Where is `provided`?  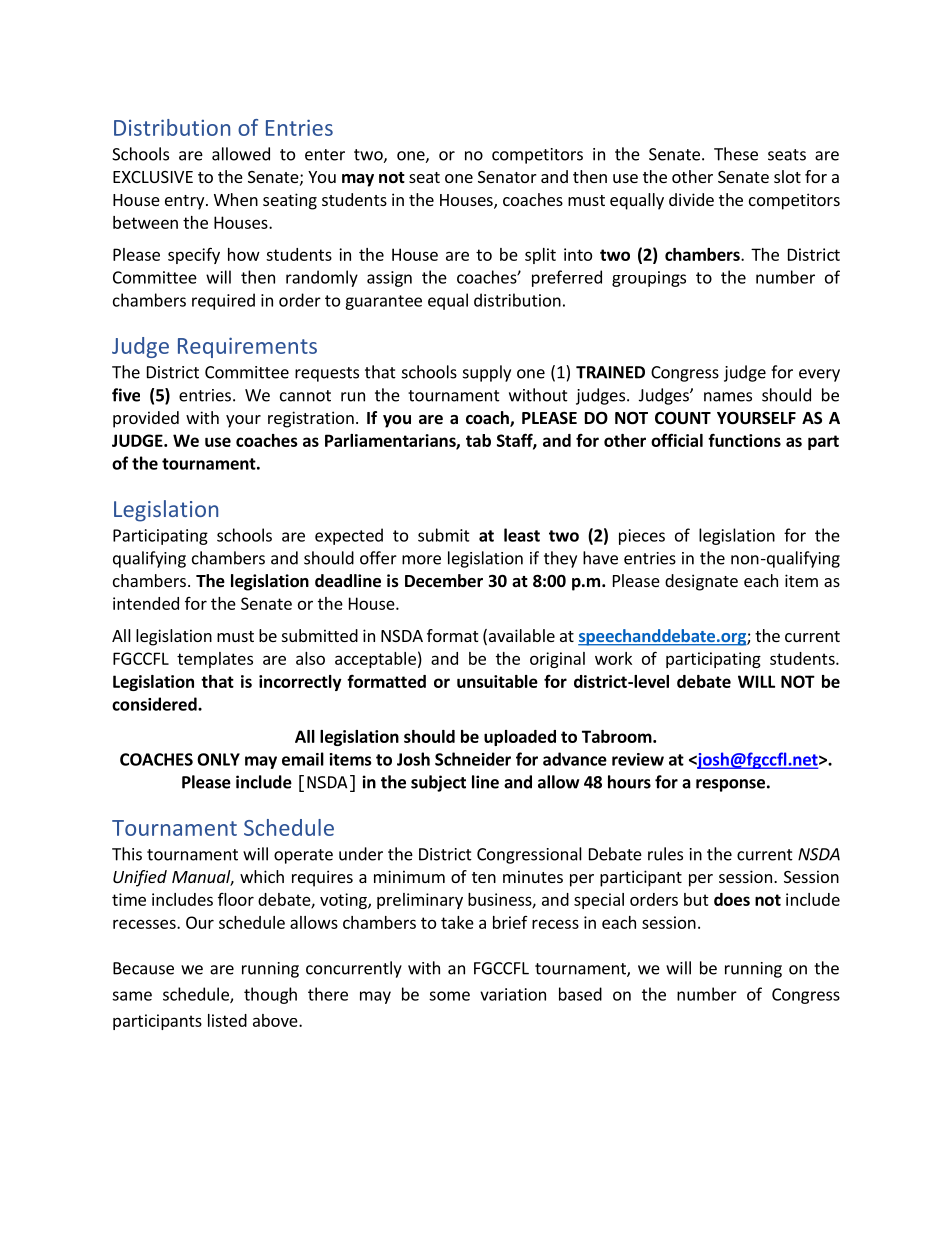
provided is located at coordinates (146, 419).
